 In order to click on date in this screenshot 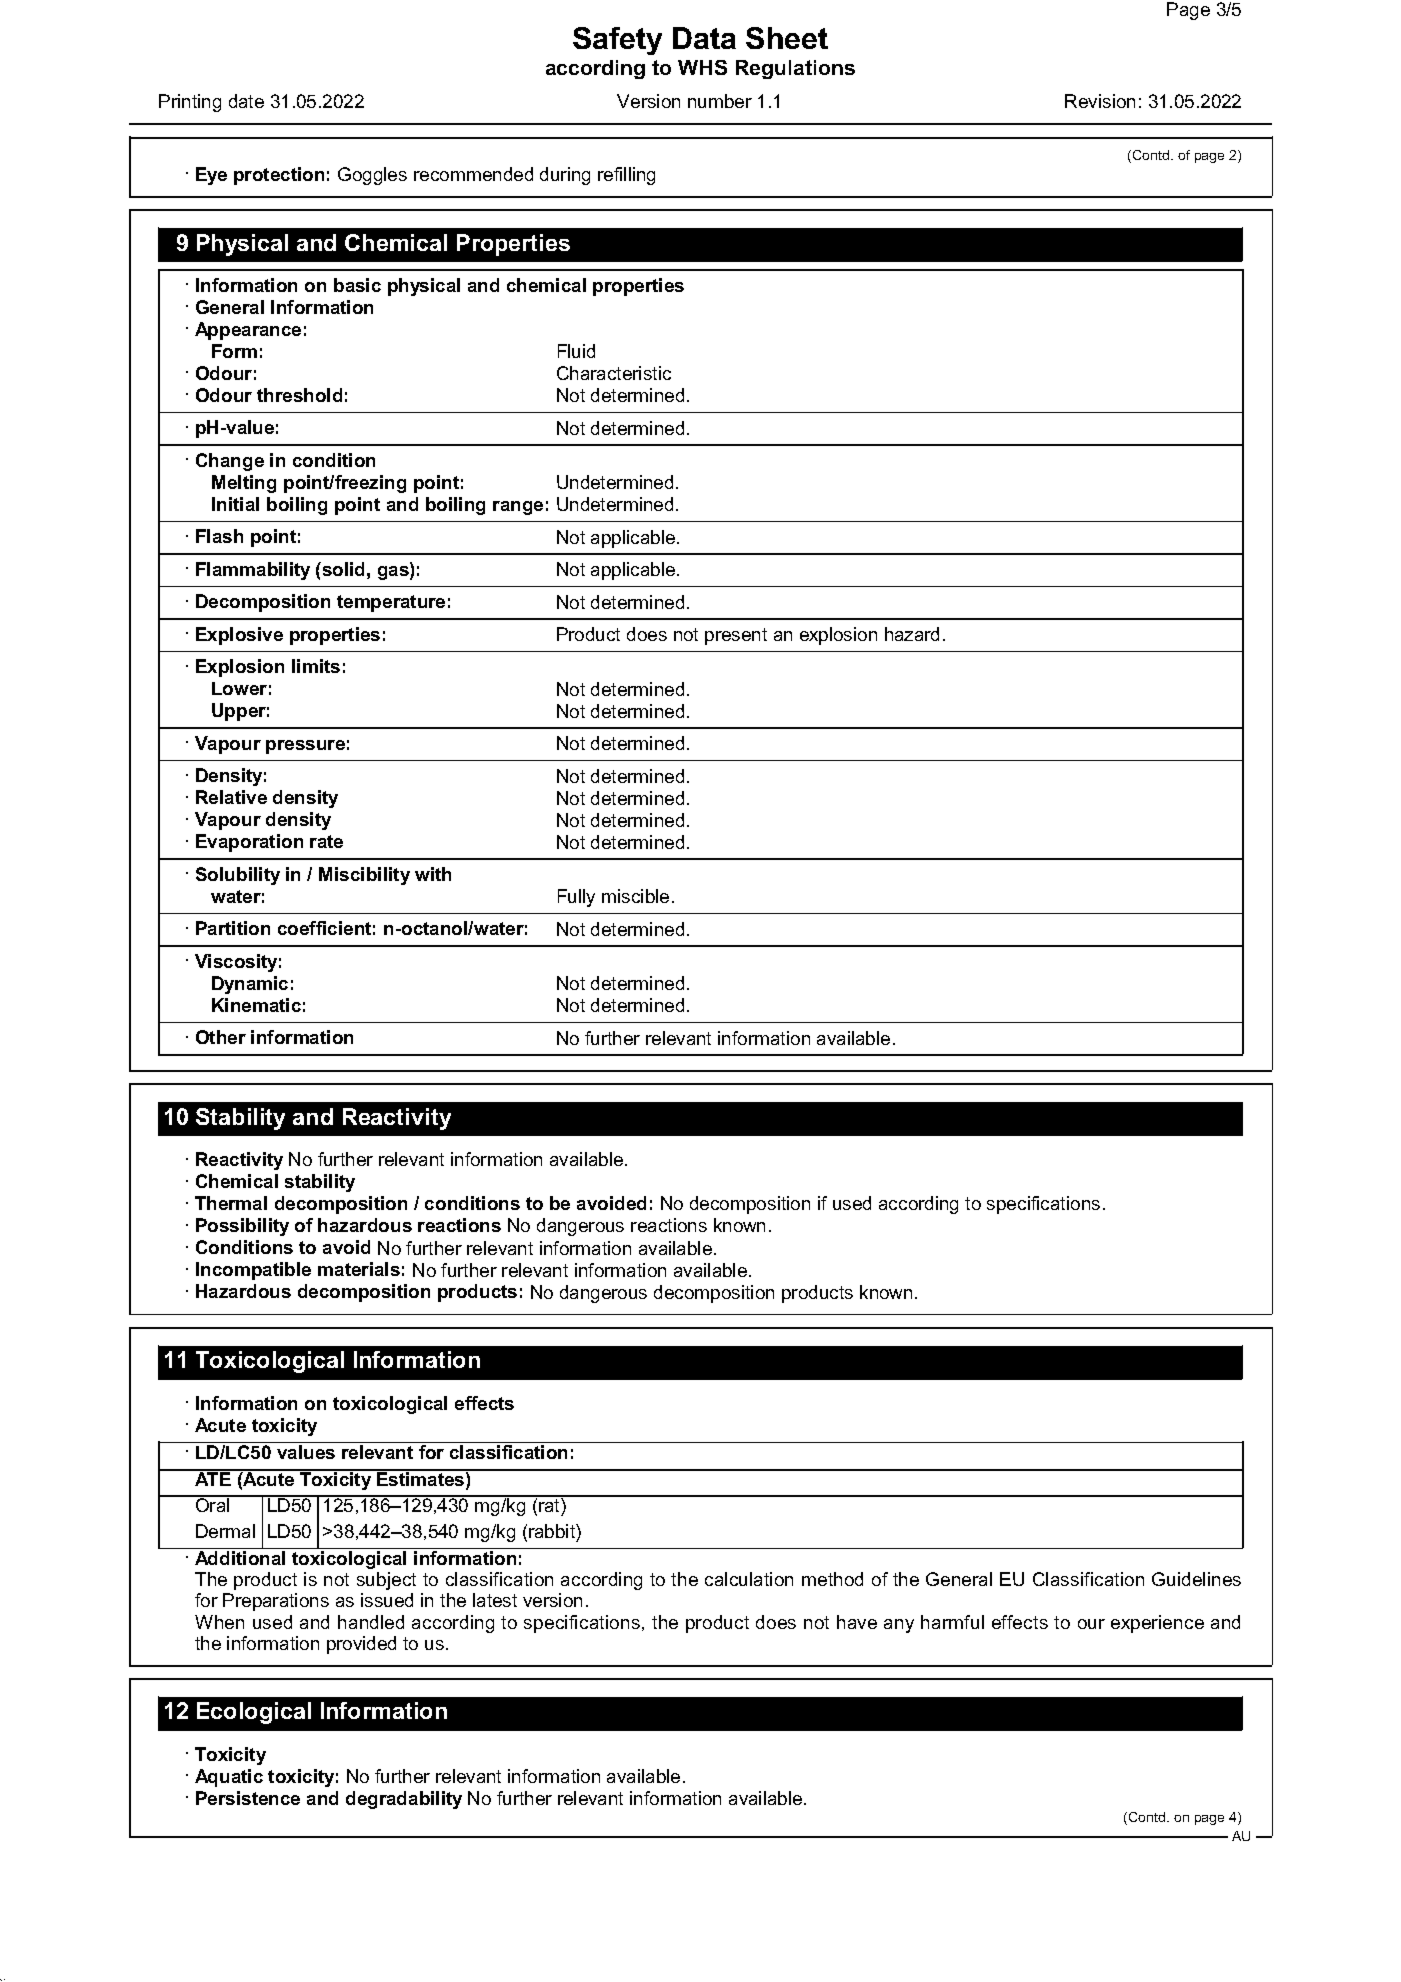, I will do `click(246, 101)`.
